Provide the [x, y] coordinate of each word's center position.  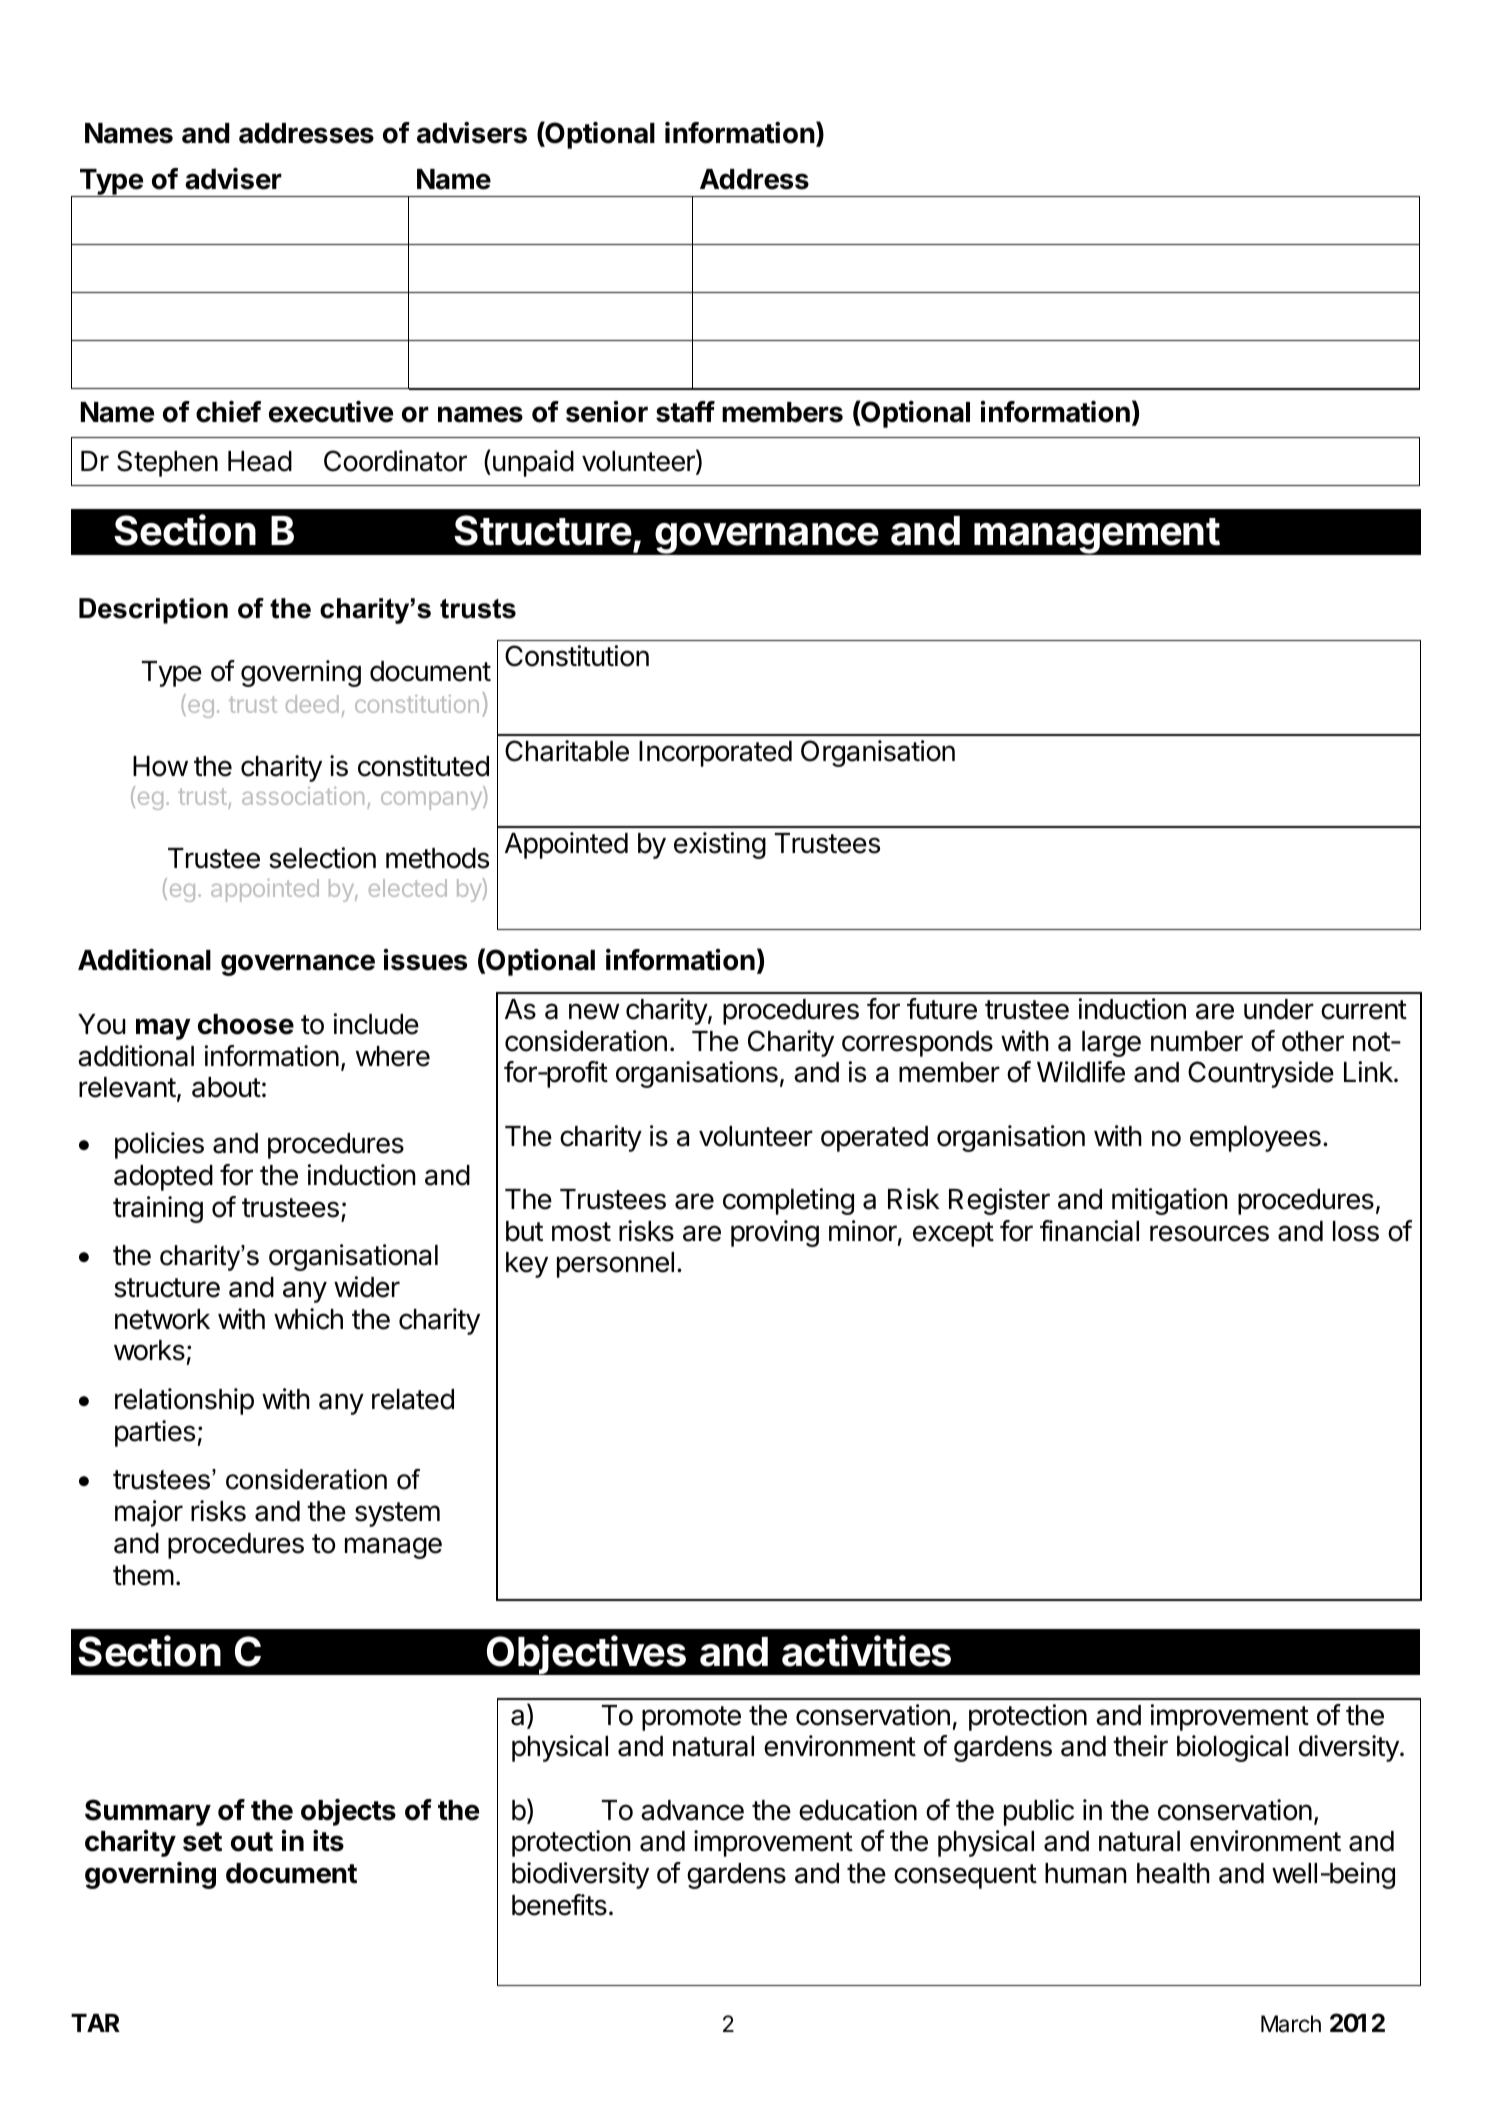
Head [260, 461]
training [158, 1209]
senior [607, 412]
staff [685, 412]
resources [1209, 1233]
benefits [559, 1905]
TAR [95, 2023]
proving [775, 1233]
